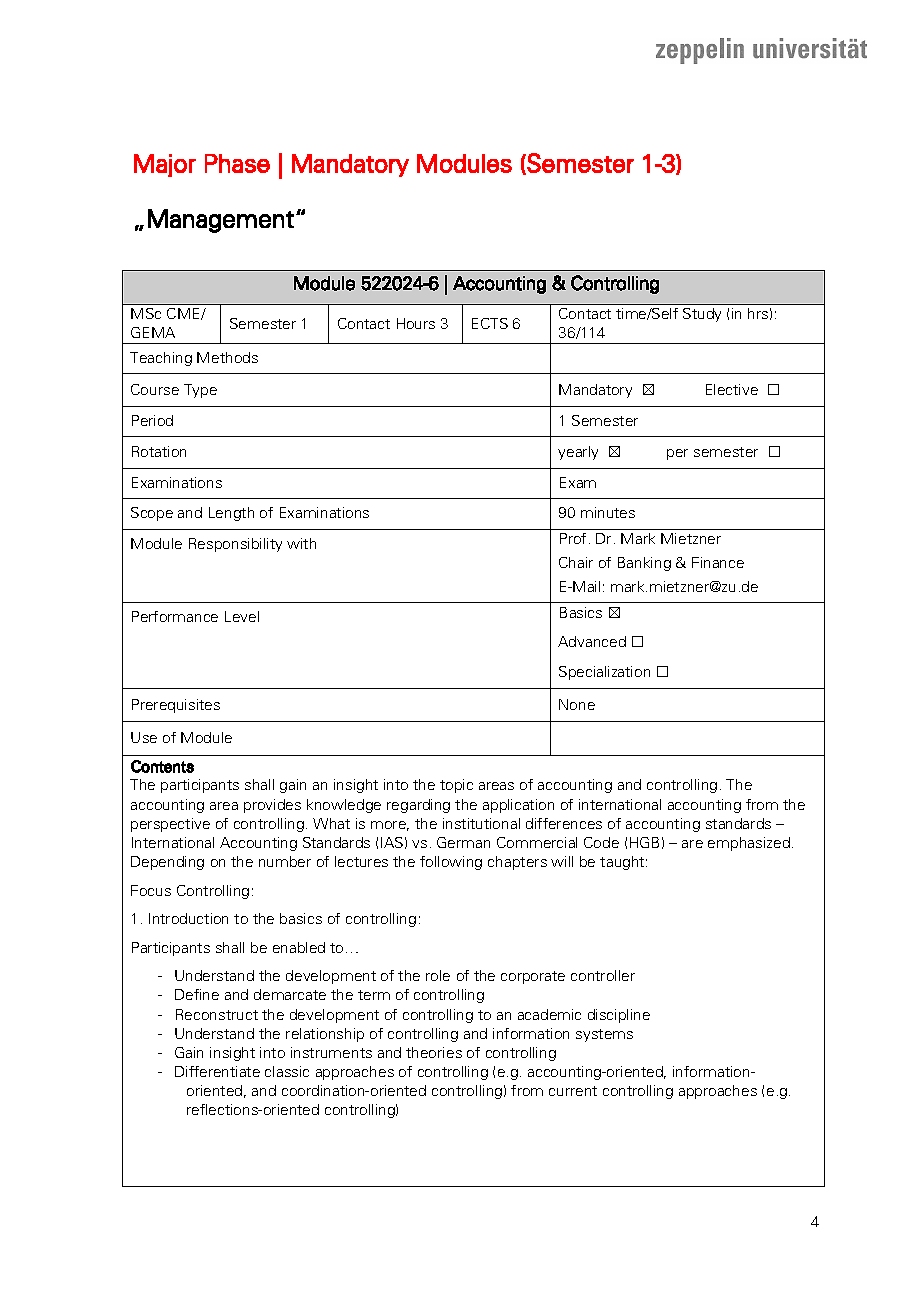  Describe the element at coordinates (702, 315) in the document. I see `Study` at that location.
